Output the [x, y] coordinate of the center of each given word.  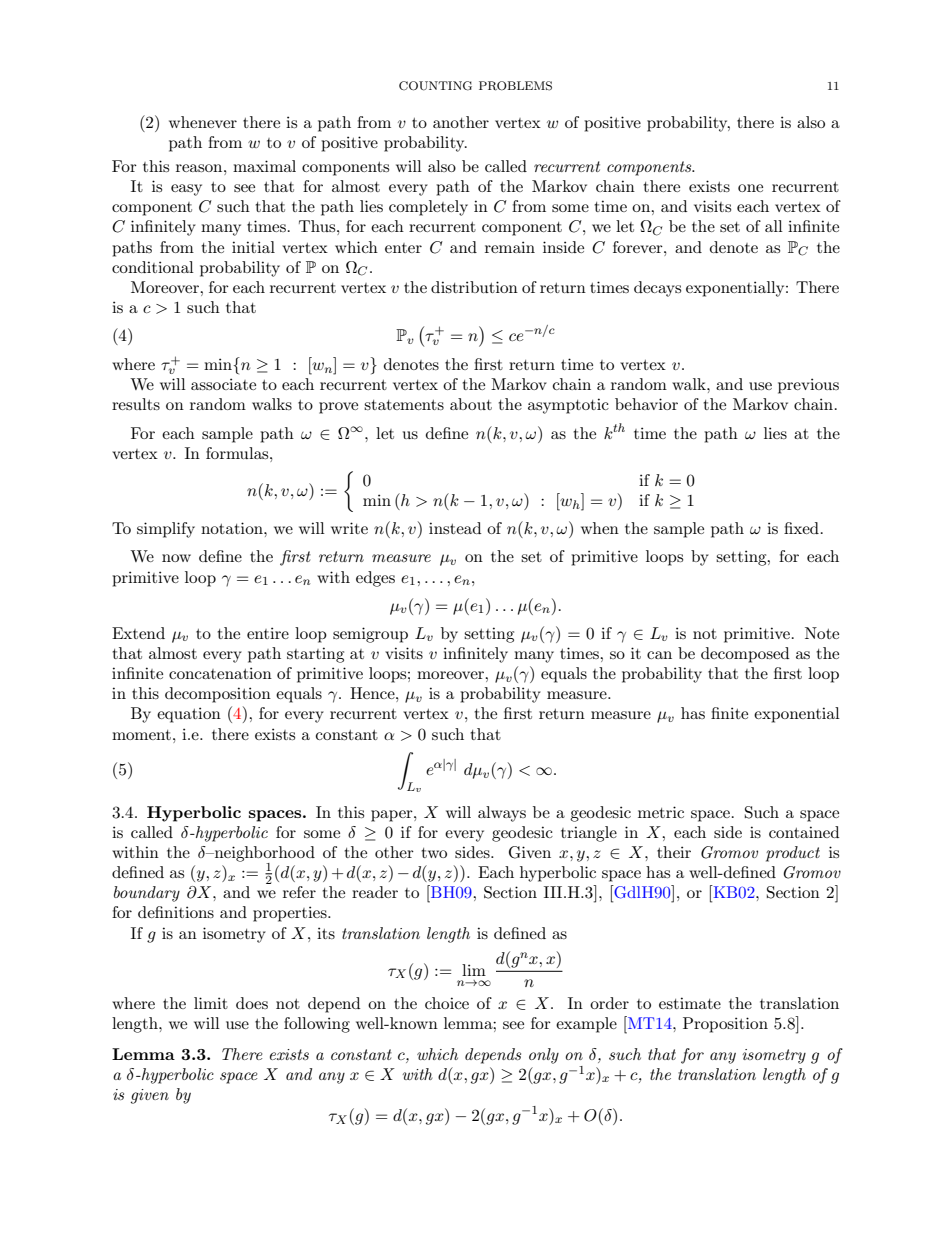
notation [233, 528]
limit [211, 1003]
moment [141, 735]
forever [639, 247]
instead [455, 528]
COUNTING [435, 86]
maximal [264, 166]
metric [661, 812]
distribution [474, 287]
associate [223, 384]
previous [808, 386]
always [502, 814]
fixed [801, 528]
